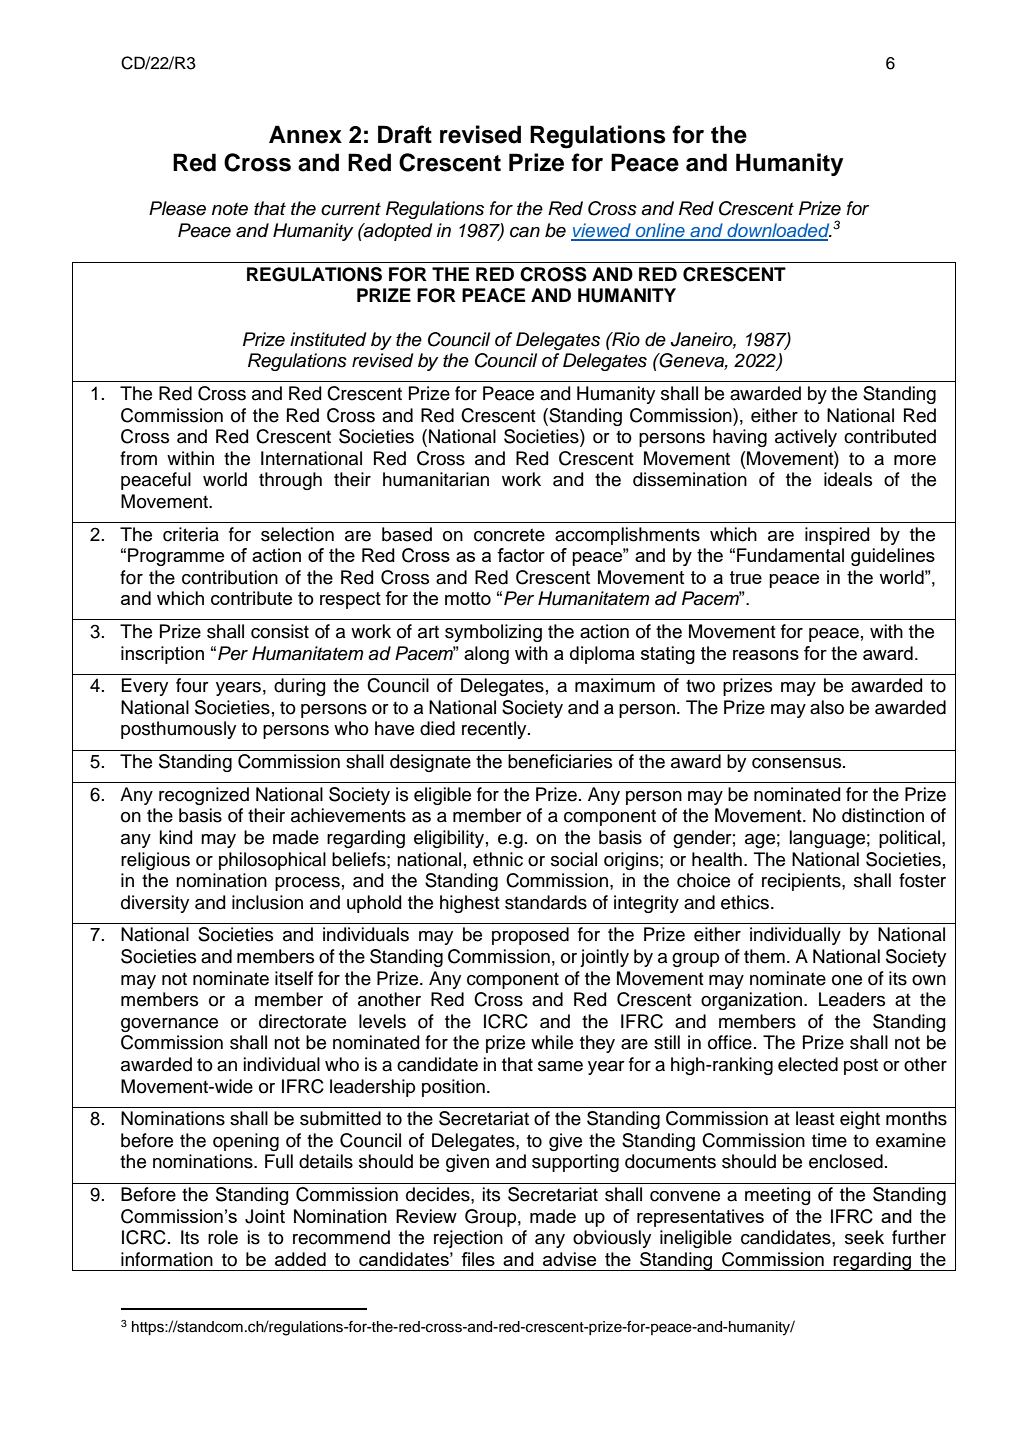 The height and width of the page is (1437, 1016). I want to click on note, so click(230, 209).
